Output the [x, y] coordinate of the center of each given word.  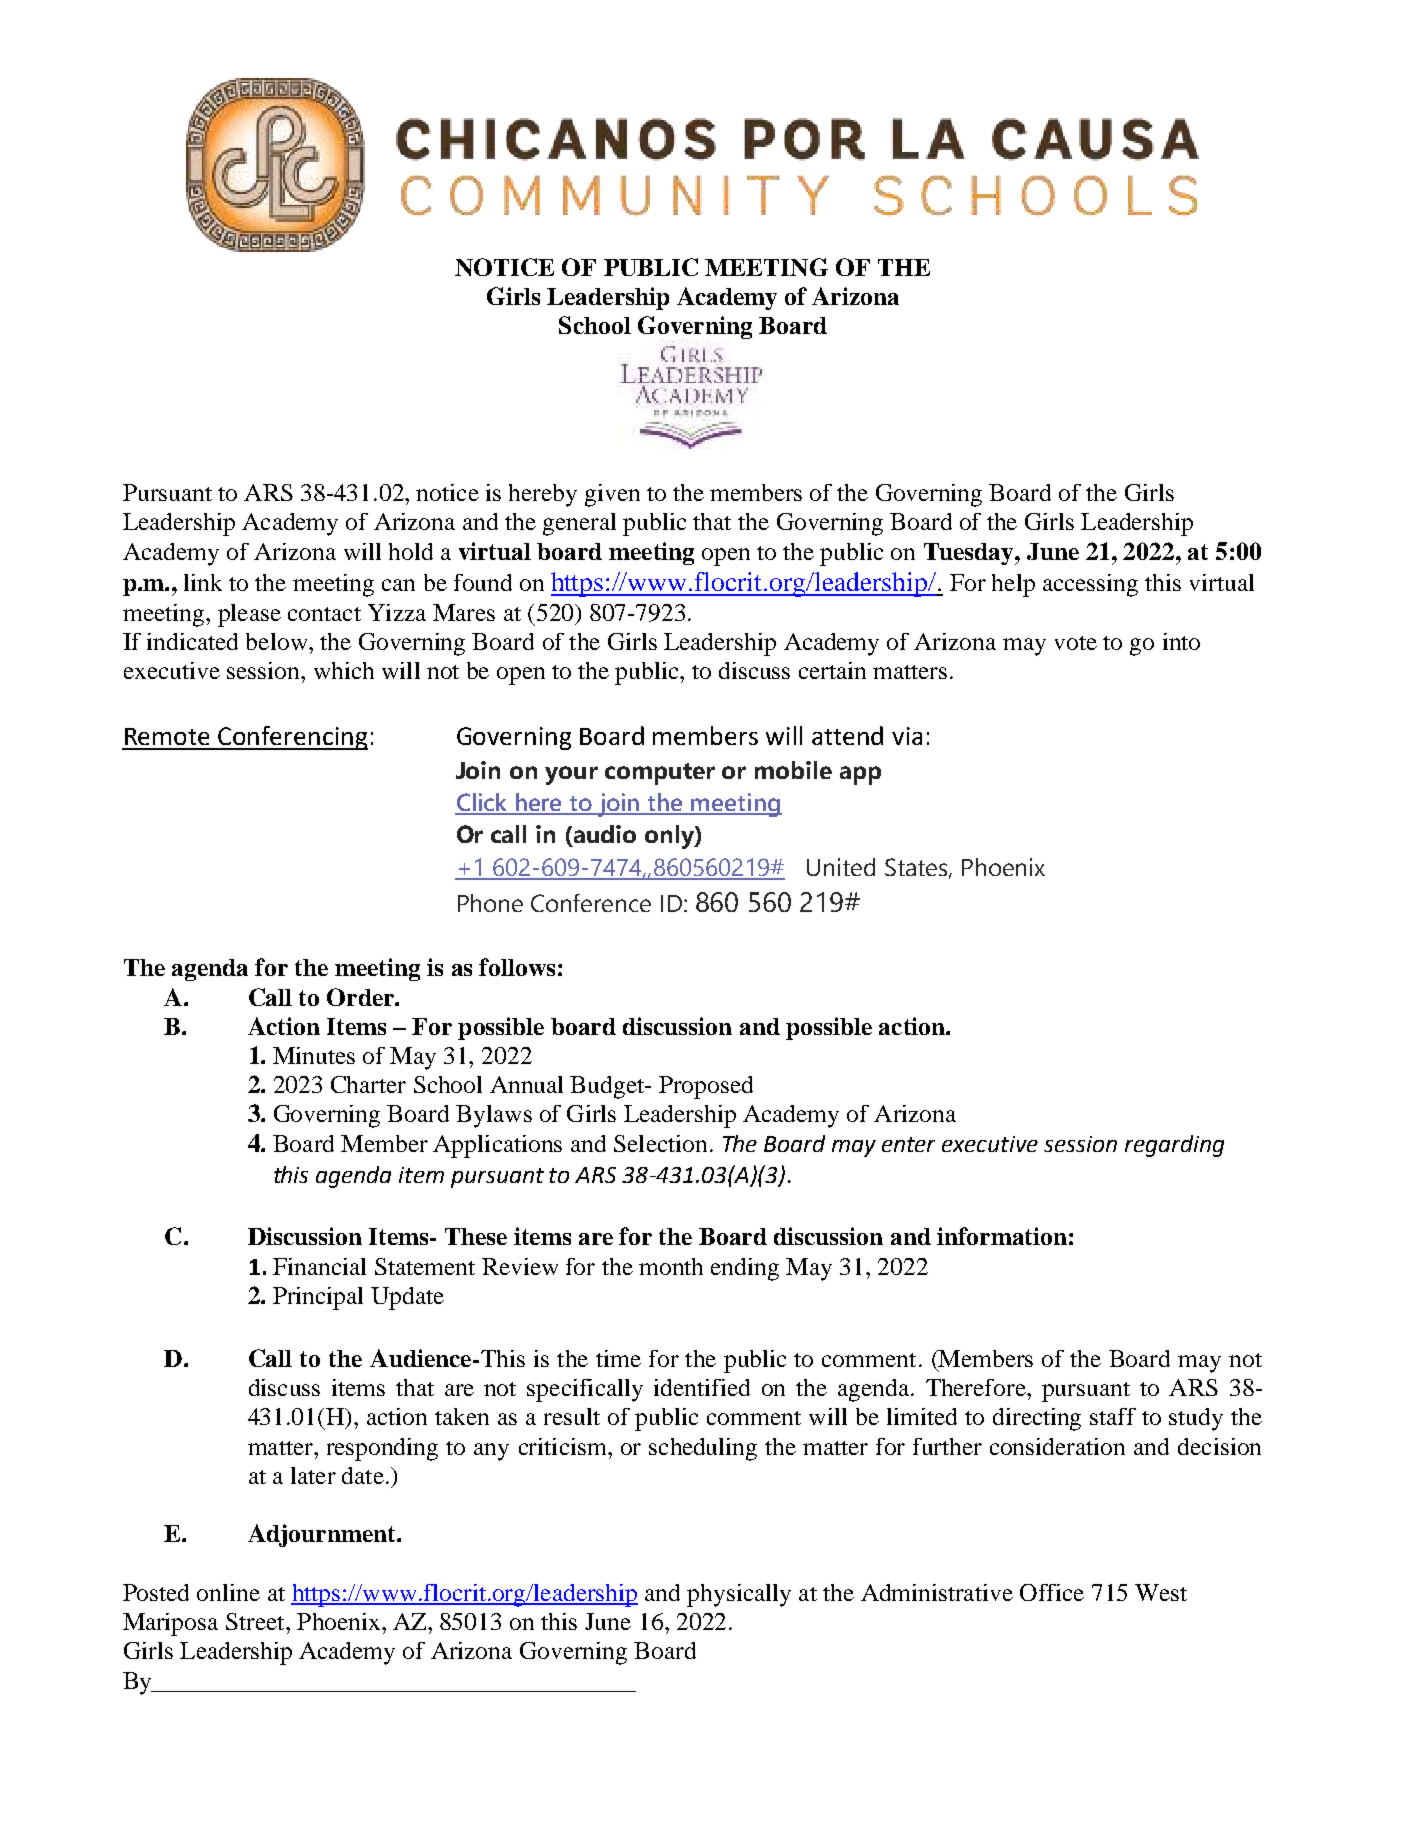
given [612, 495]
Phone [490, 903]
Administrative [937, 1592]
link [203, 582]
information [1002, 1236]
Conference [591, 903]
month [671, 1266]
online [228, 1592]
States [917, 868]
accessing [1090, 585]
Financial [319, 1266]
